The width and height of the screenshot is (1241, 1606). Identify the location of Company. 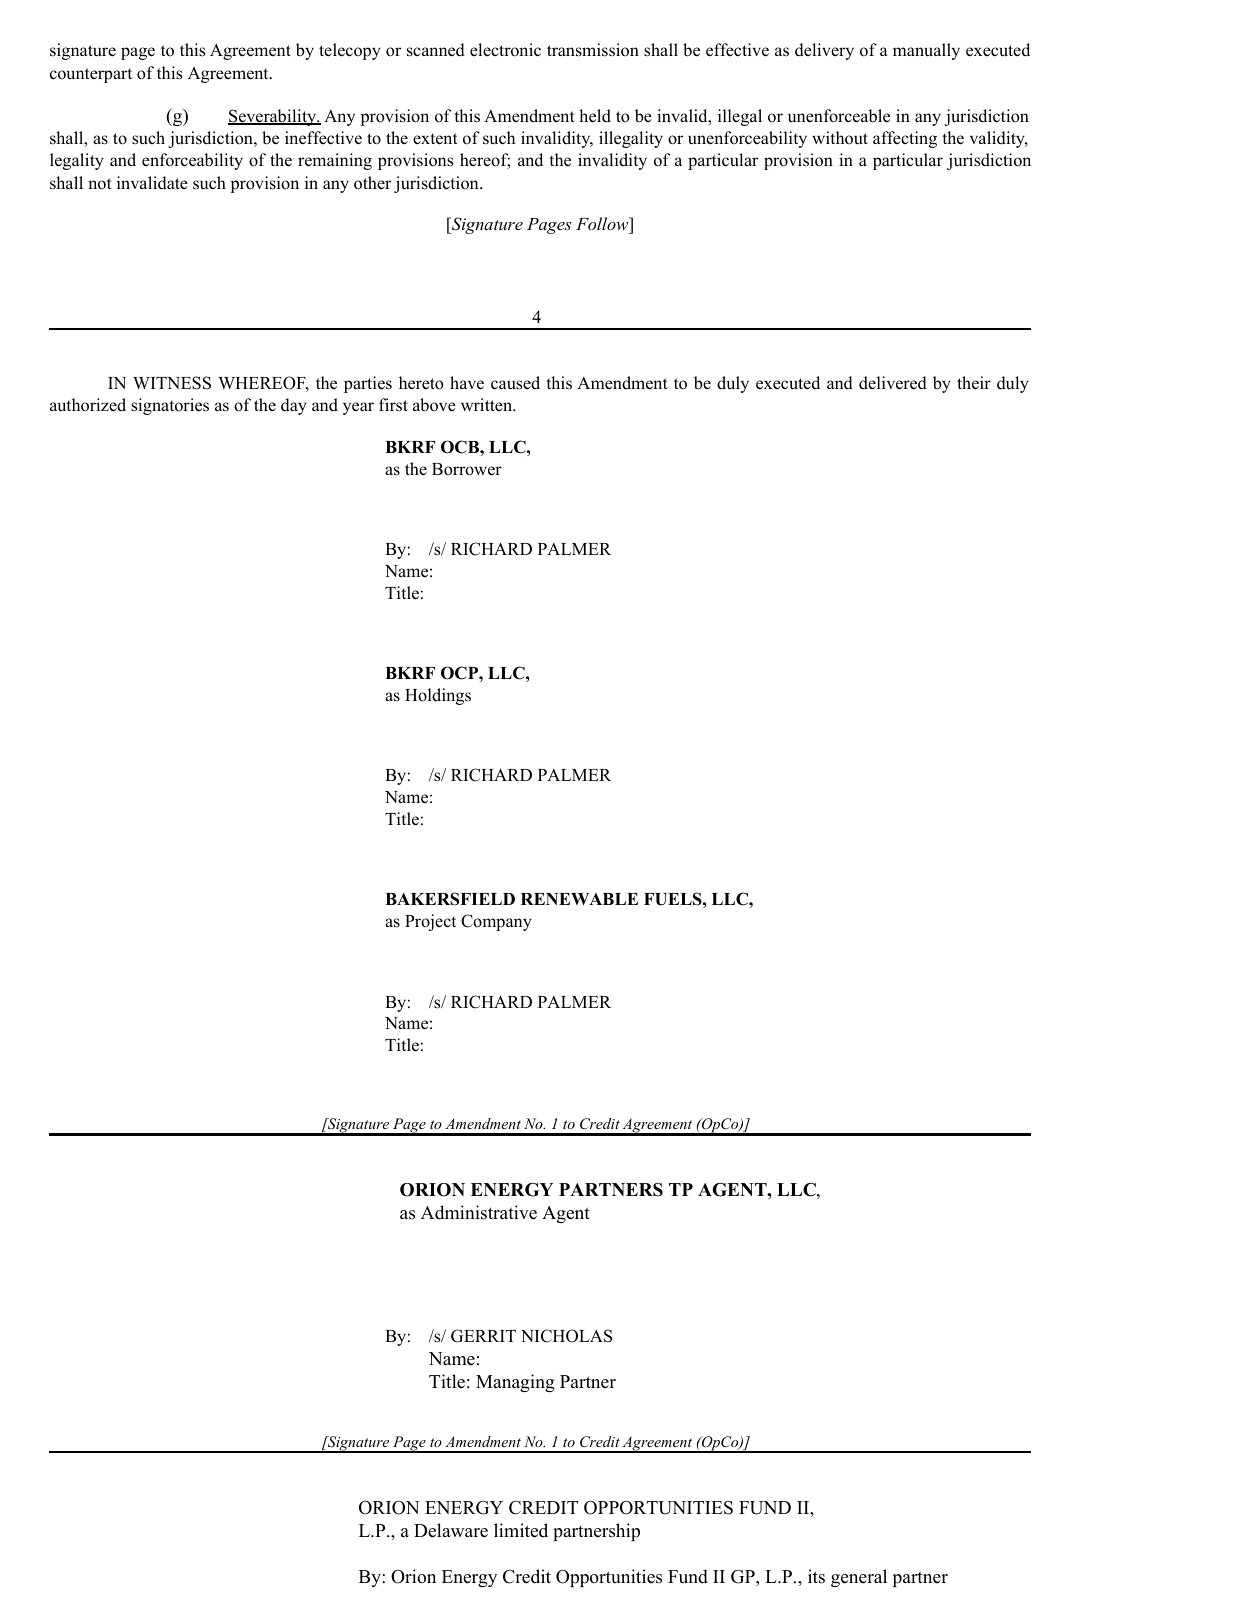
(496, 922).
